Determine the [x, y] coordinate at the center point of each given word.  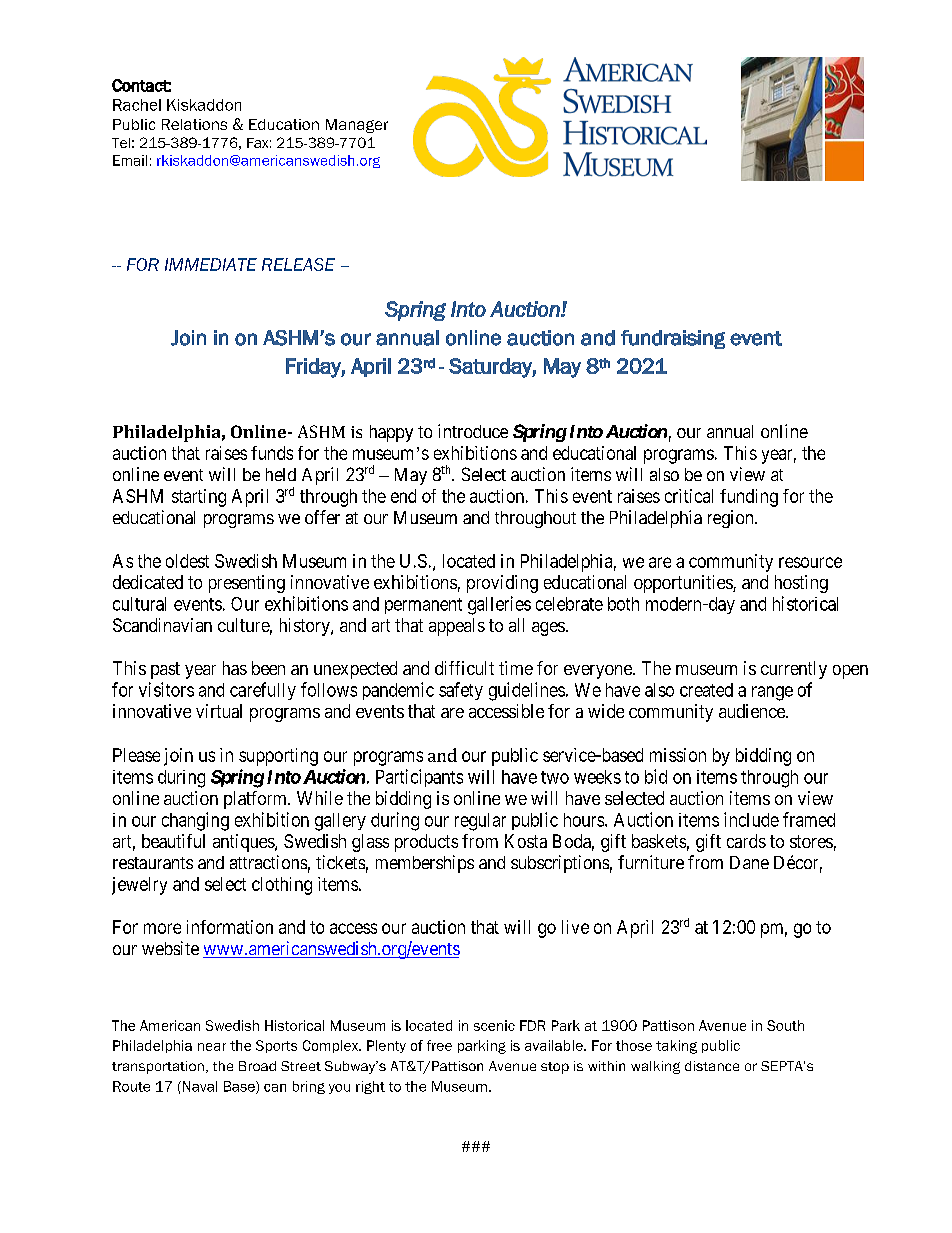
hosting [801, 584]
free [439, 1045]
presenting [247, 584]
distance [712, 1066]
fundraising [673, 339]
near [212, 1047]
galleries [499, 605]
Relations [194, 124]
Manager [357, 126]
